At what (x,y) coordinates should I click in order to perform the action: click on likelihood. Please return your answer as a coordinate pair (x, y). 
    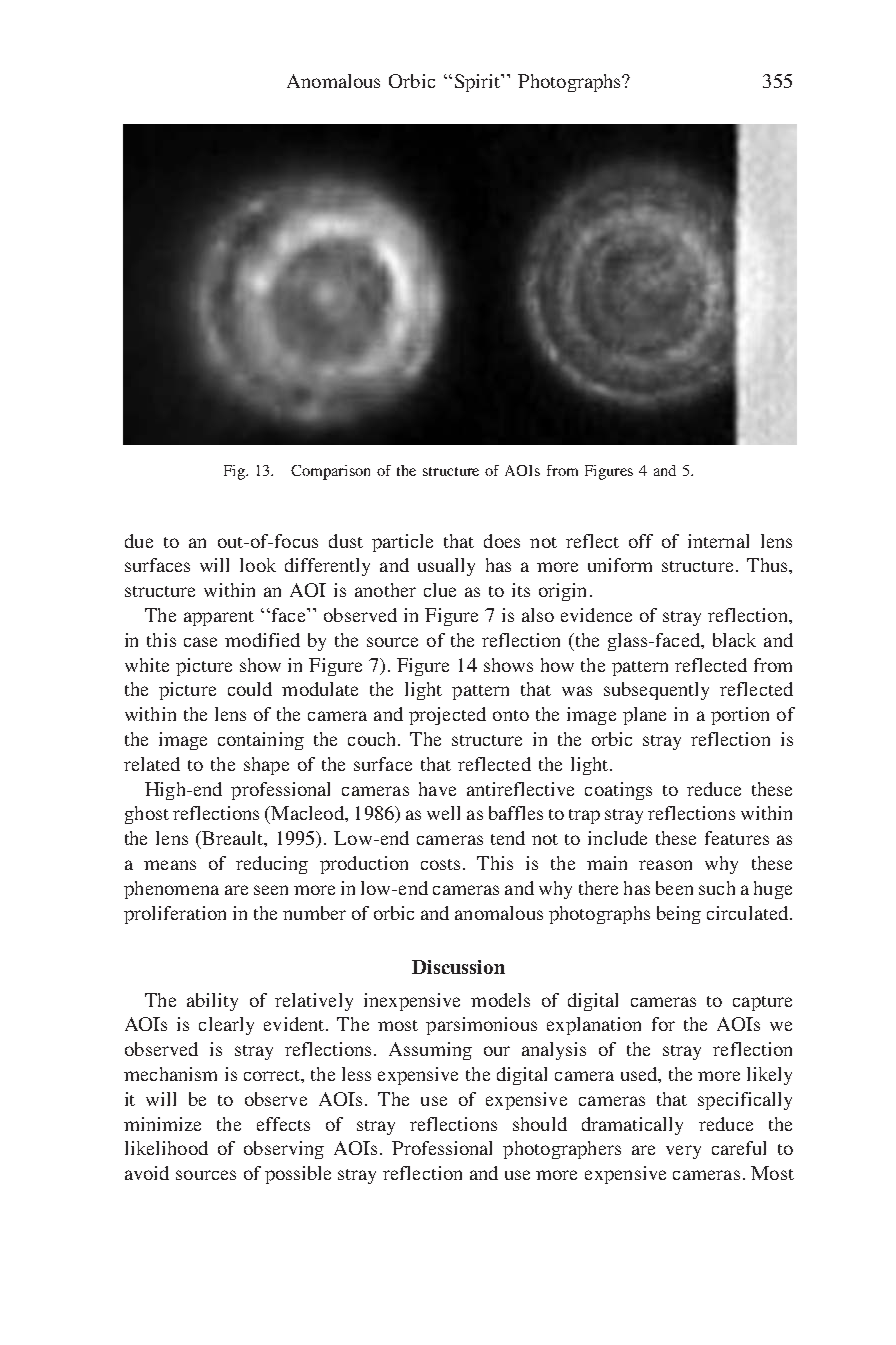
    Looking at the image, I should click on (166, 1148).
